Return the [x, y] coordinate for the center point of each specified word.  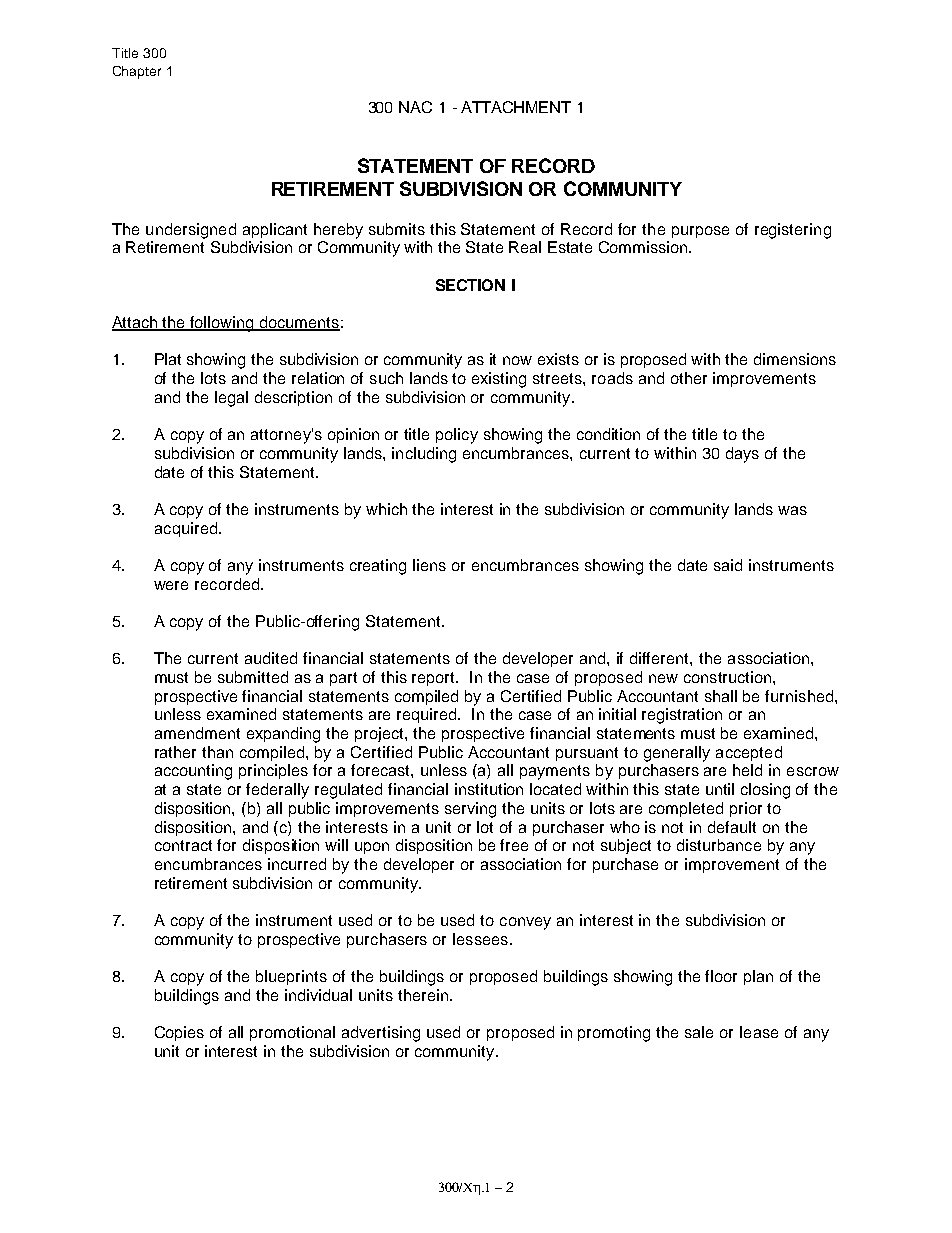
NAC [415, 107]
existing [499, 380]
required [428, 715]
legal [231, 399]
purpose [700, 232]
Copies [179, 1033]
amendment [197, 733]
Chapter [137, 72]
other [689, 378]
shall [721, 696]
